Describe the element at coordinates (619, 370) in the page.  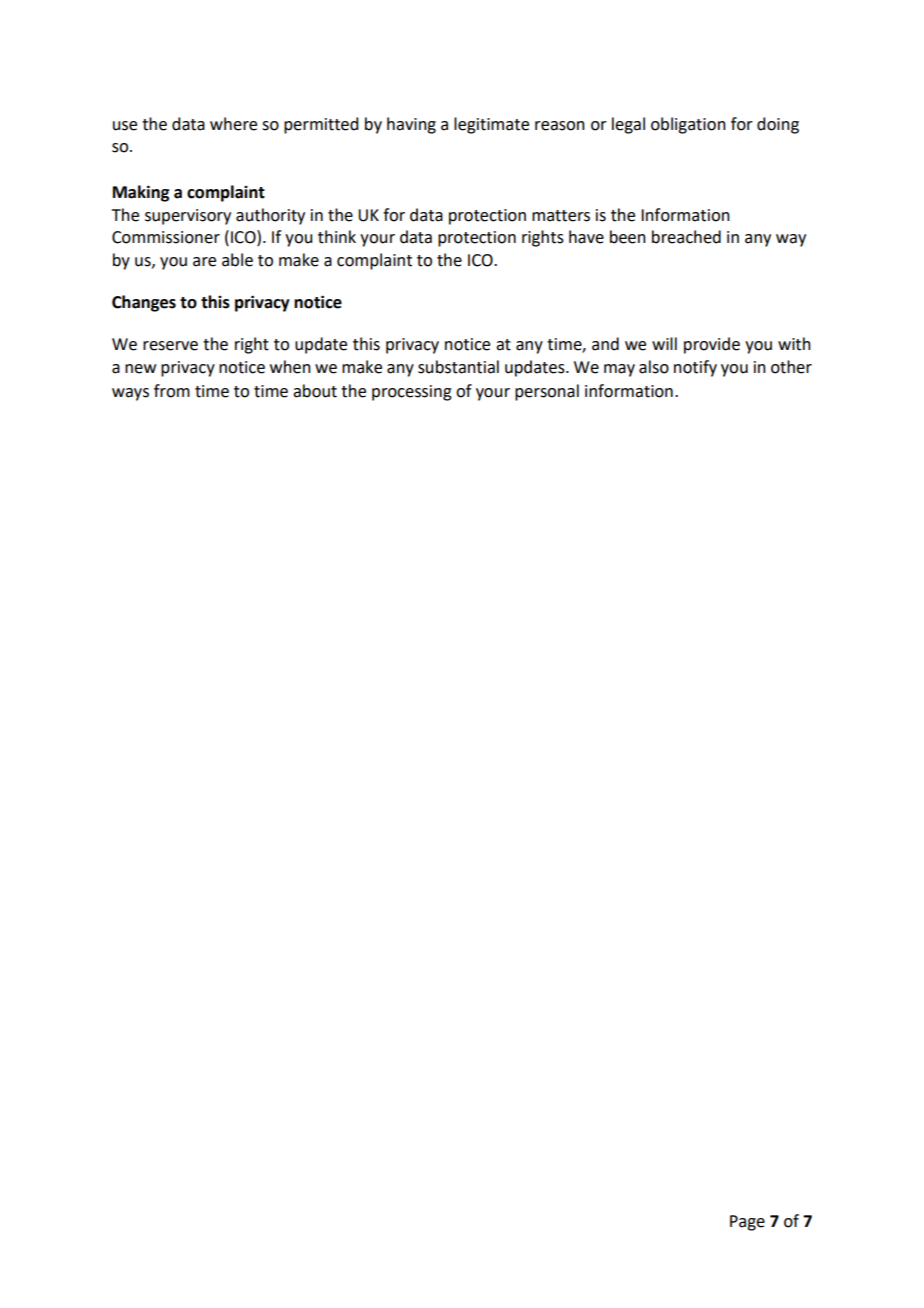
I see `may` at that location.
